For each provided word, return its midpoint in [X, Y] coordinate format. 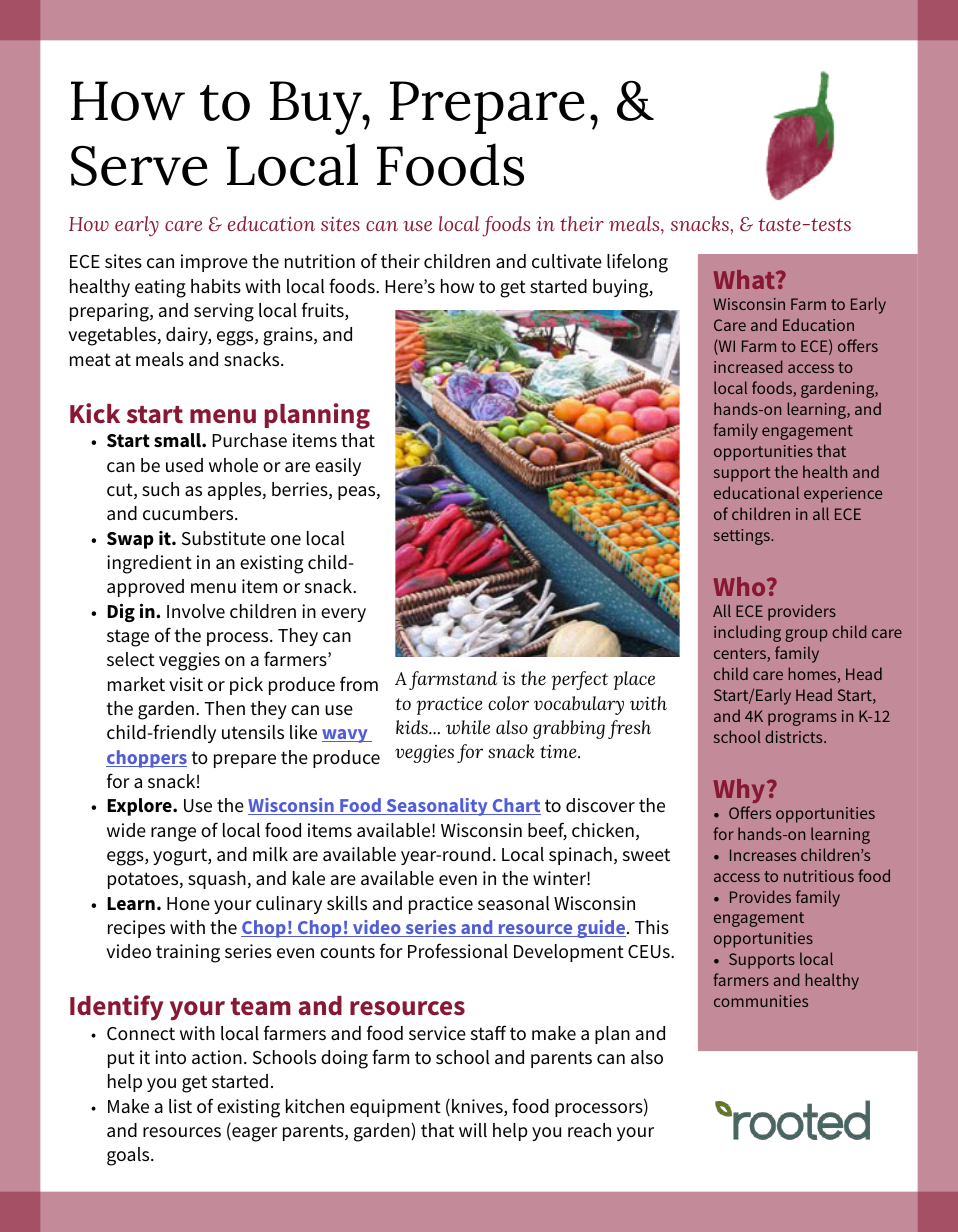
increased [748, 366]
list [180, 1106]
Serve [139, 165]
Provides [760, 896]
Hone [188, 903]
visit [186, 684]
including [747, 633]
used [184, 465]
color [508, 703]
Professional [458, 951]
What [745, 279]
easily [338, 467]
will [473, 1130]
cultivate [567, 261]
